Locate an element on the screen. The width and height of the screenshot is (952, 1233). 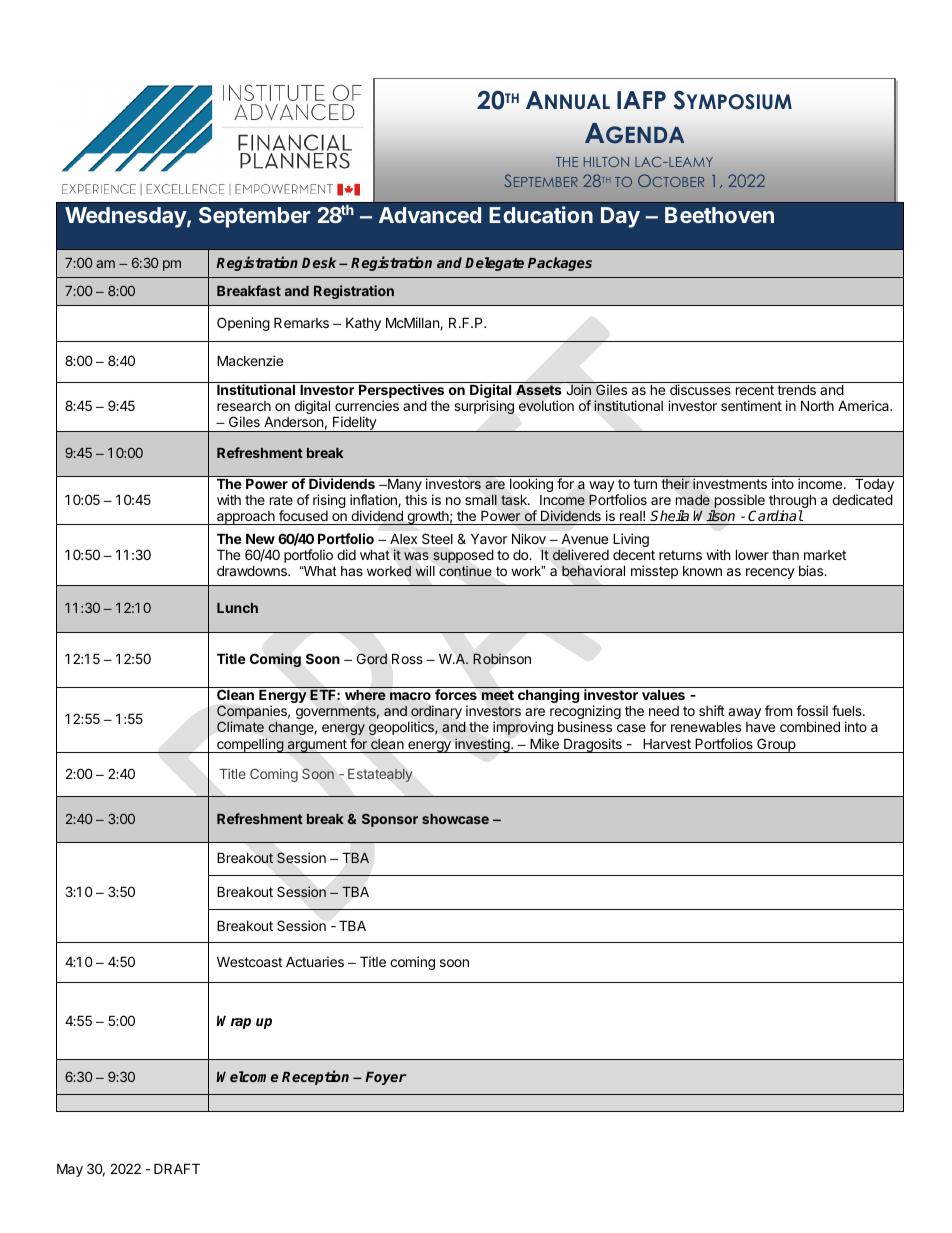
Robinson is located at coordinates (502, 659).
